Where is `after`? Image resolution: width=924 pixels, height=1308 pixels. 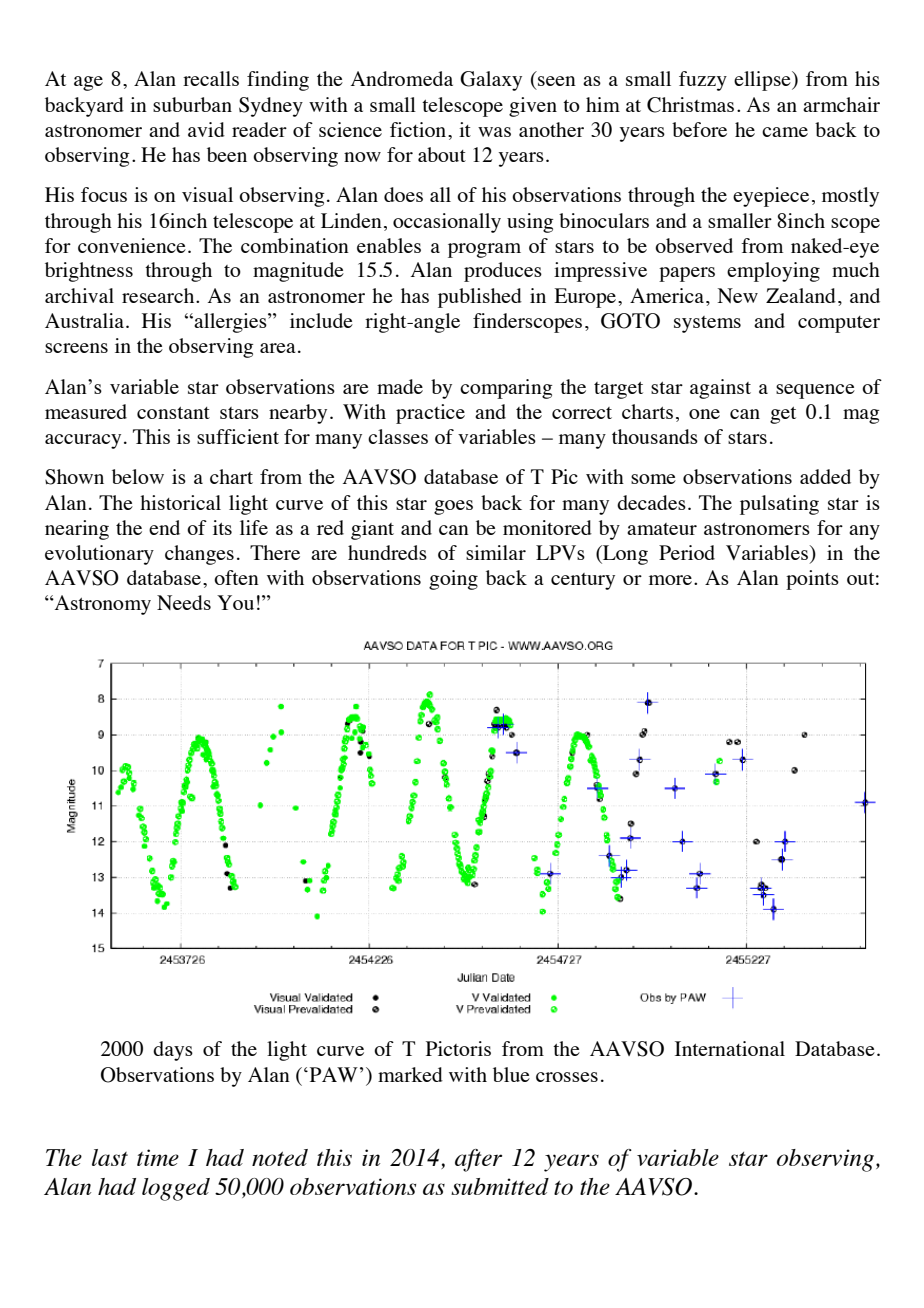 after is located at coordinates (478, 1160).
